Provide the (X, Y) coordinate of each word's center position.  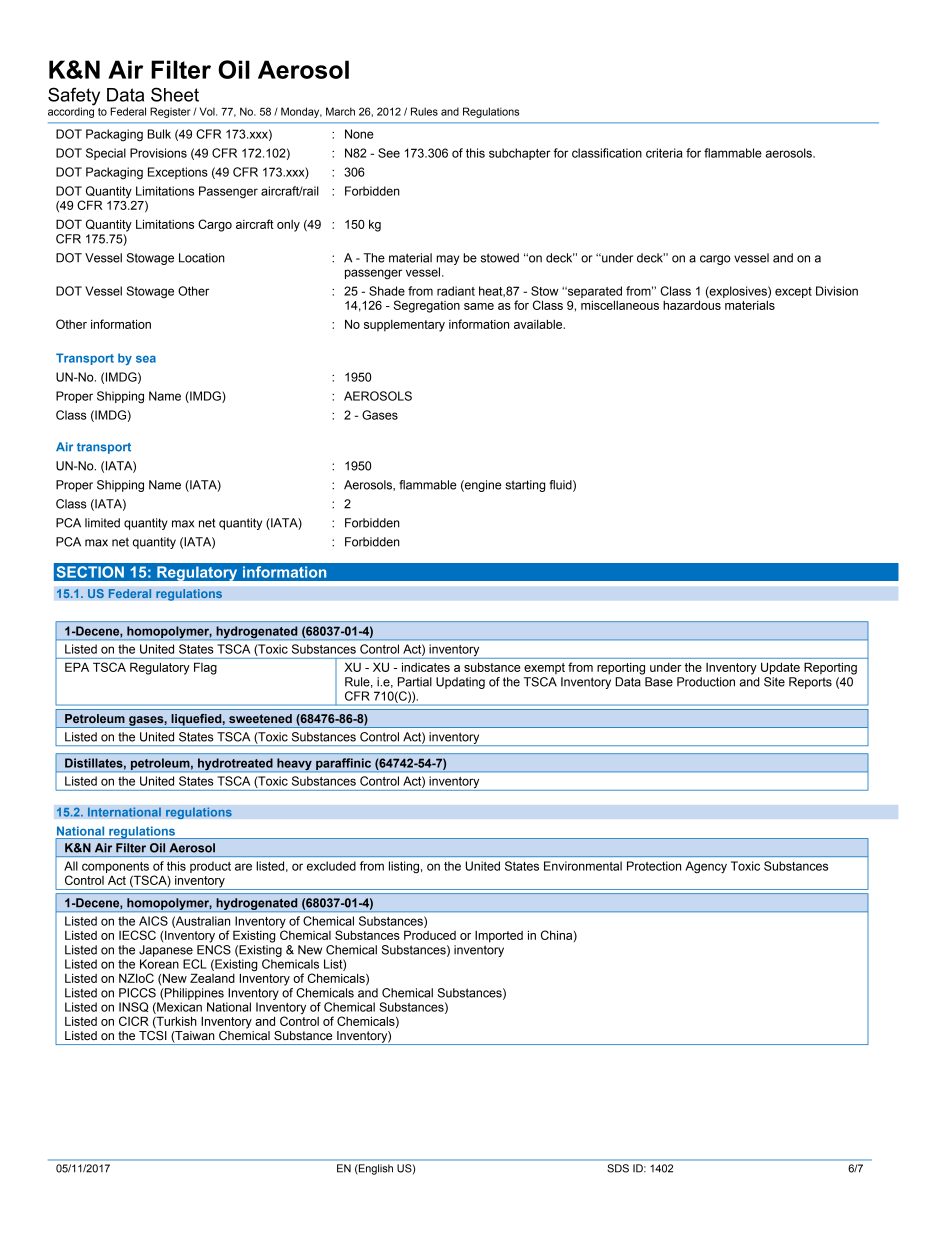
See (389, 153)
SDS (618, 1168)
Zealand (212, 978)
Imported (499, 937)
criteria (664, 153)
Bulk (159, 134)
